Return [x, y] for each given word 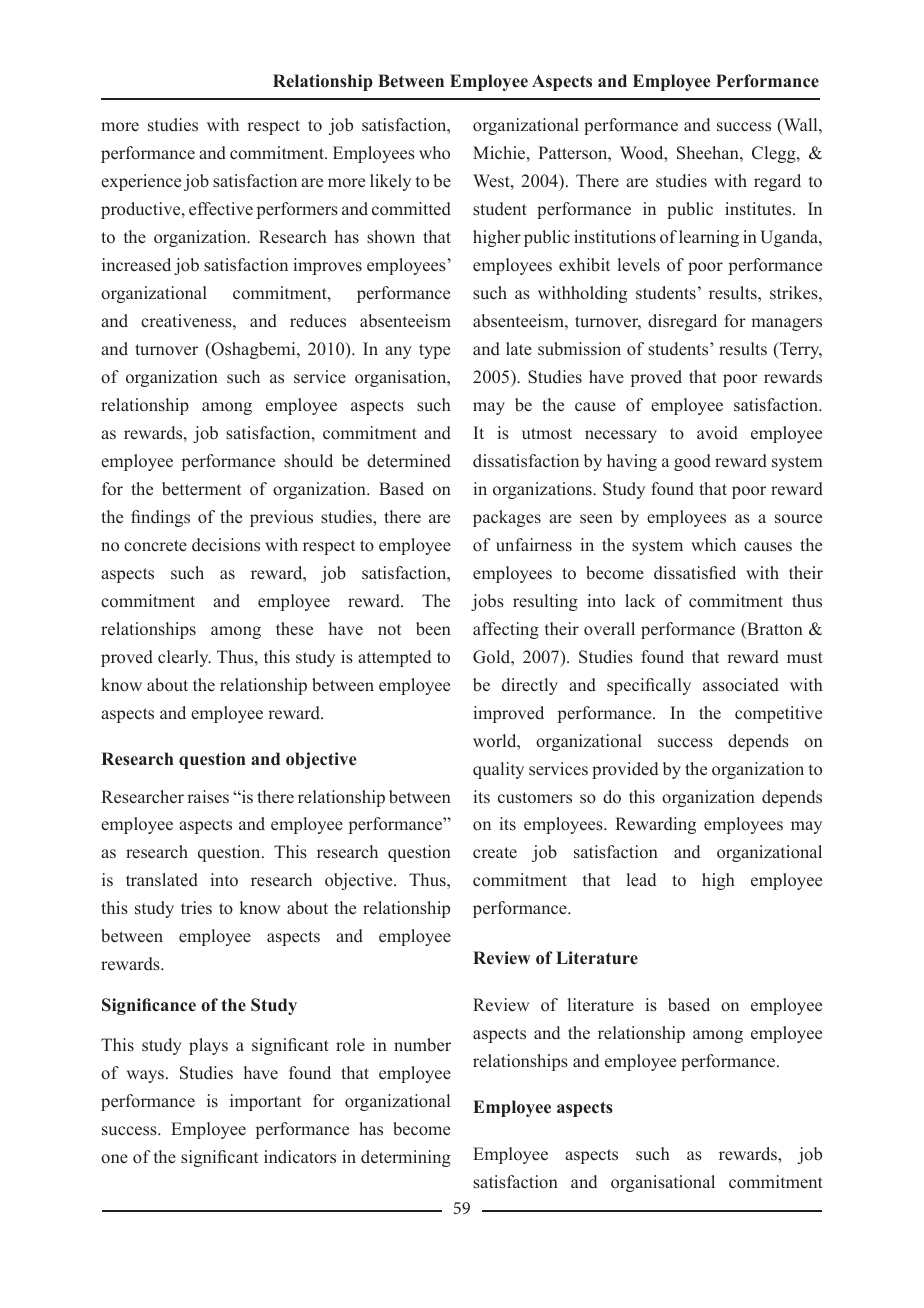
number [422, 1045]
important [265, 1102]
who [434, 152]
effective [221, 209]
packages [507, 518]
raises [208, 797]
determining [406, 1158]
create [495, 853]
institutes [759, 209]
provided [625, 770]
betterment [201, 489]
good [692, 462]
